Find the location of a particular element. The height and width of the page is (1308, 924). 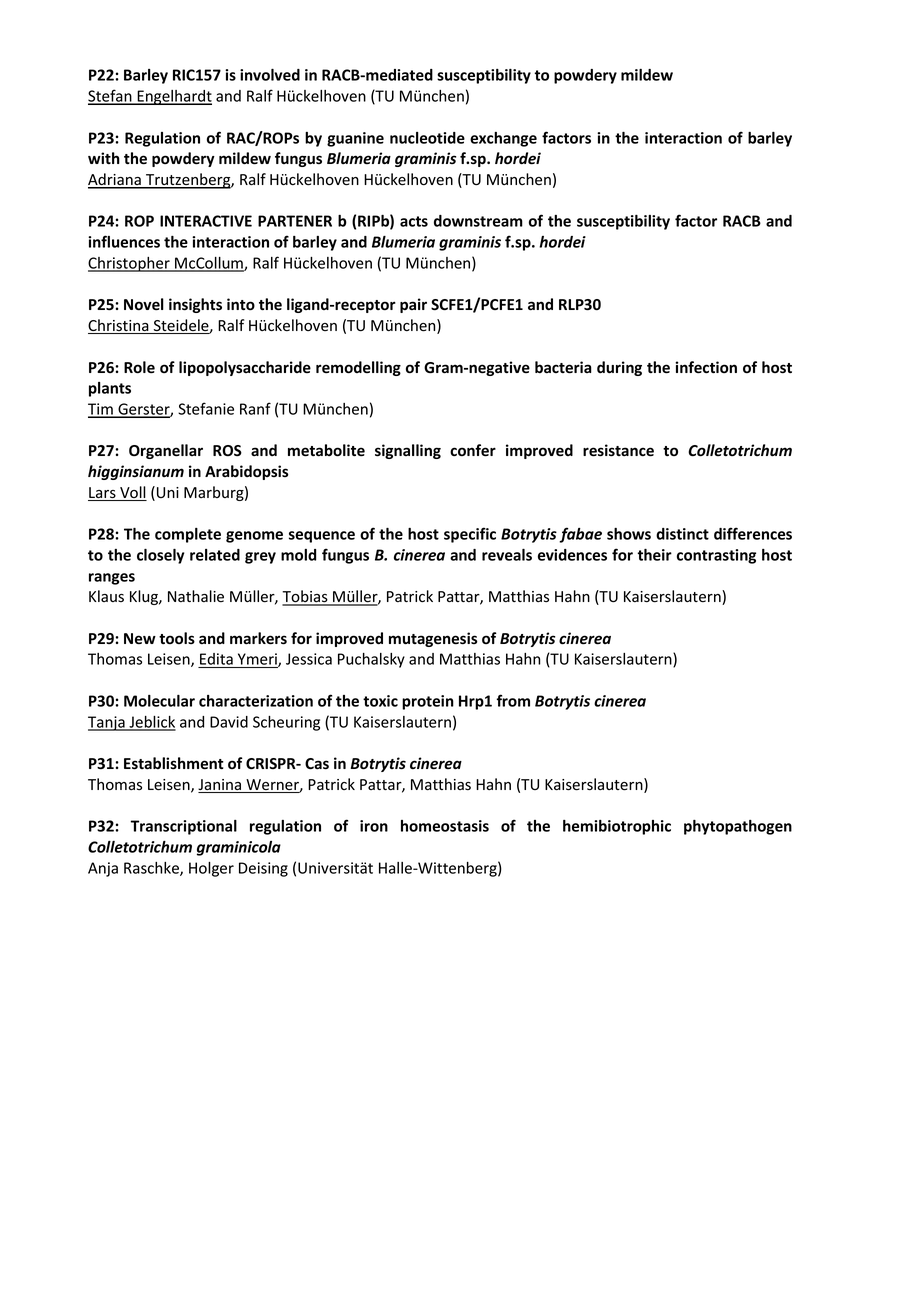

Role is located at coordinates (139, 367).
